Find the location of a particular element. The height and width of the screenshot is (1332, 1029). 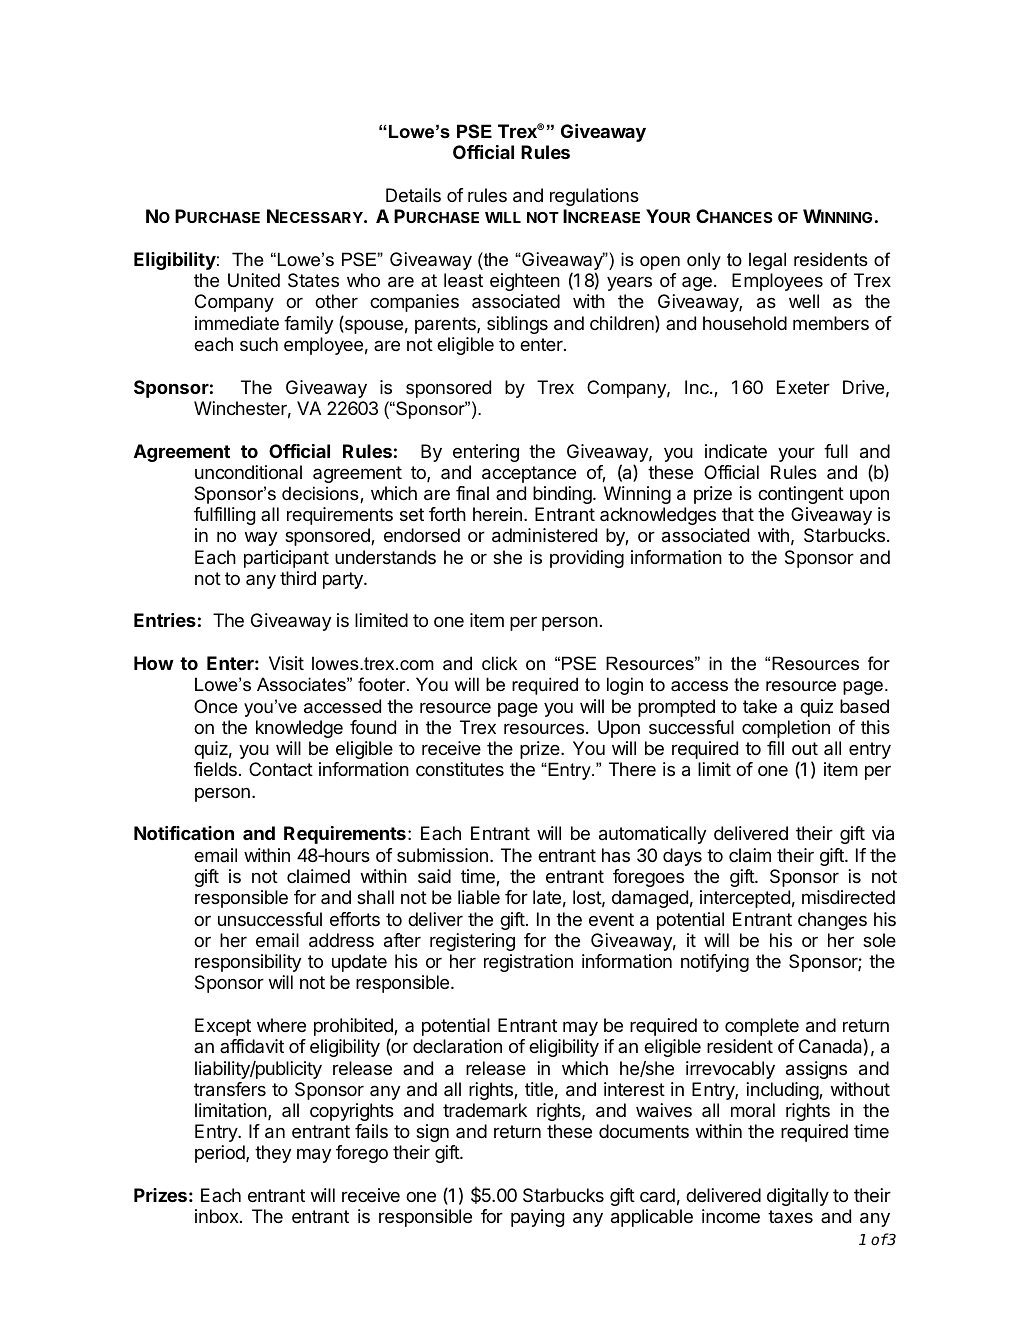

via is located at coordinates (883, 833).
